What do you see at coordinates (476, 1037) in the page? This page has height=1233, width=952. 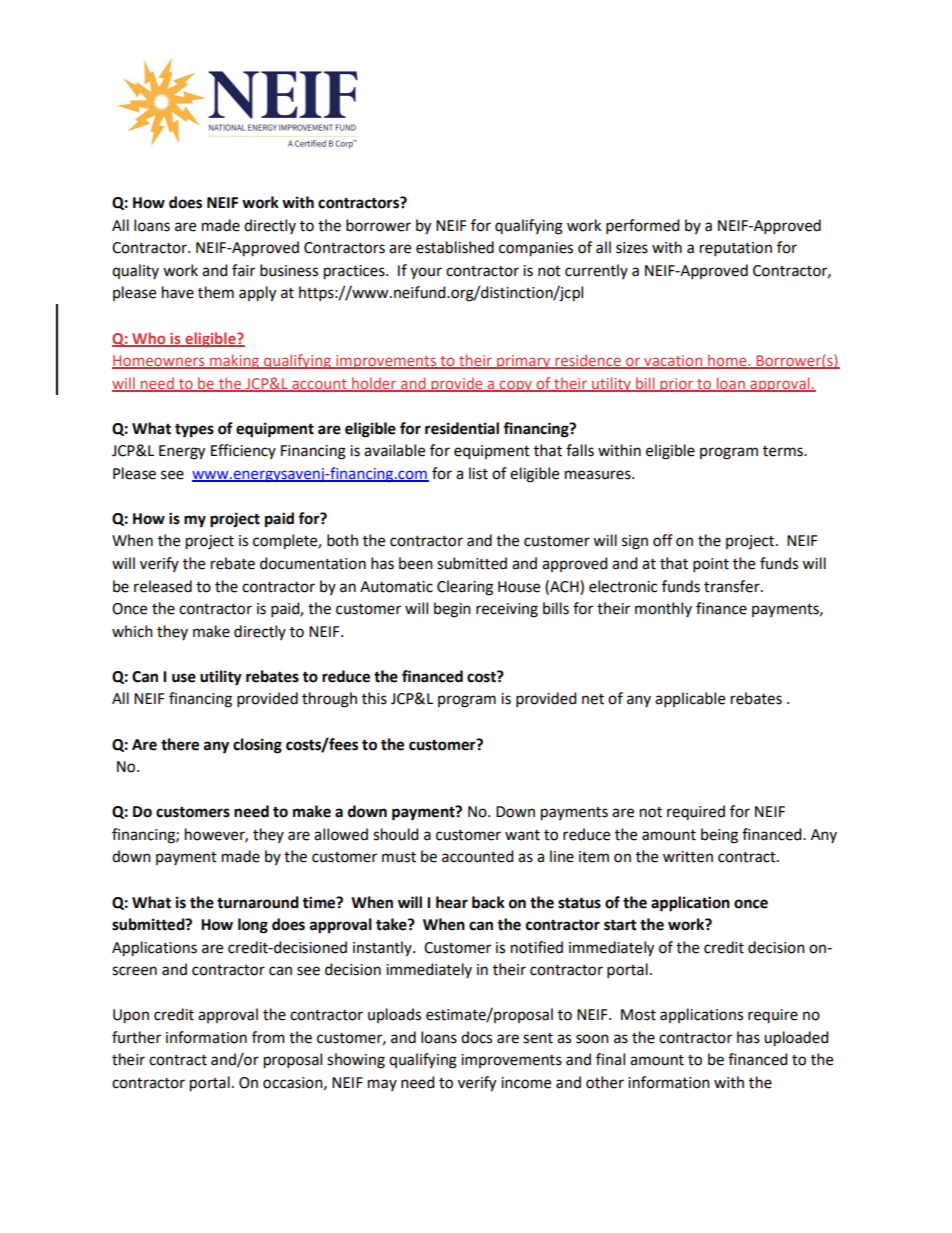 I see `docs` at bounding box center [476, 1037].
